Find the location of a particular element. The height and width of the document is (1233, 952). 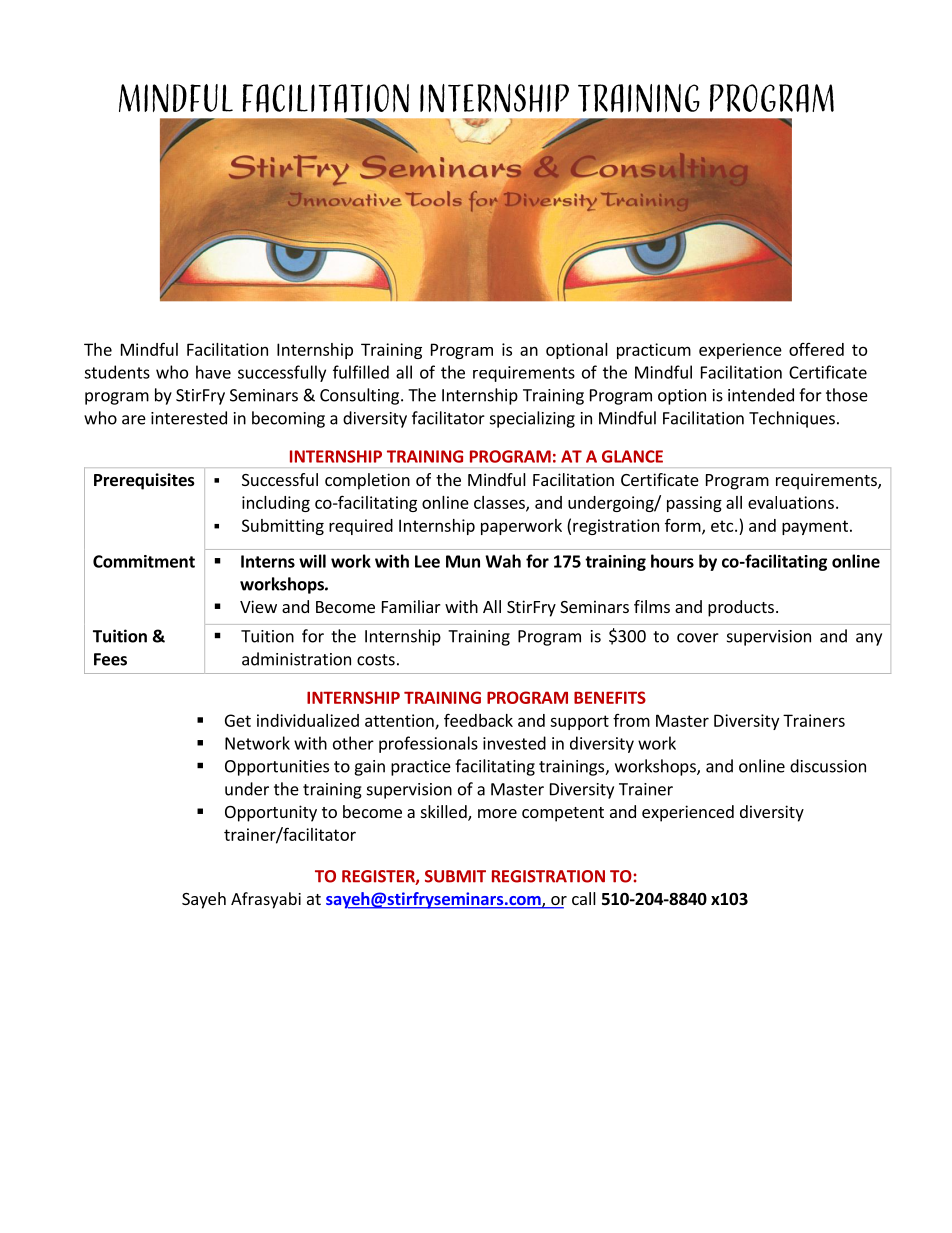

call is located at coordinates (584, 898).
